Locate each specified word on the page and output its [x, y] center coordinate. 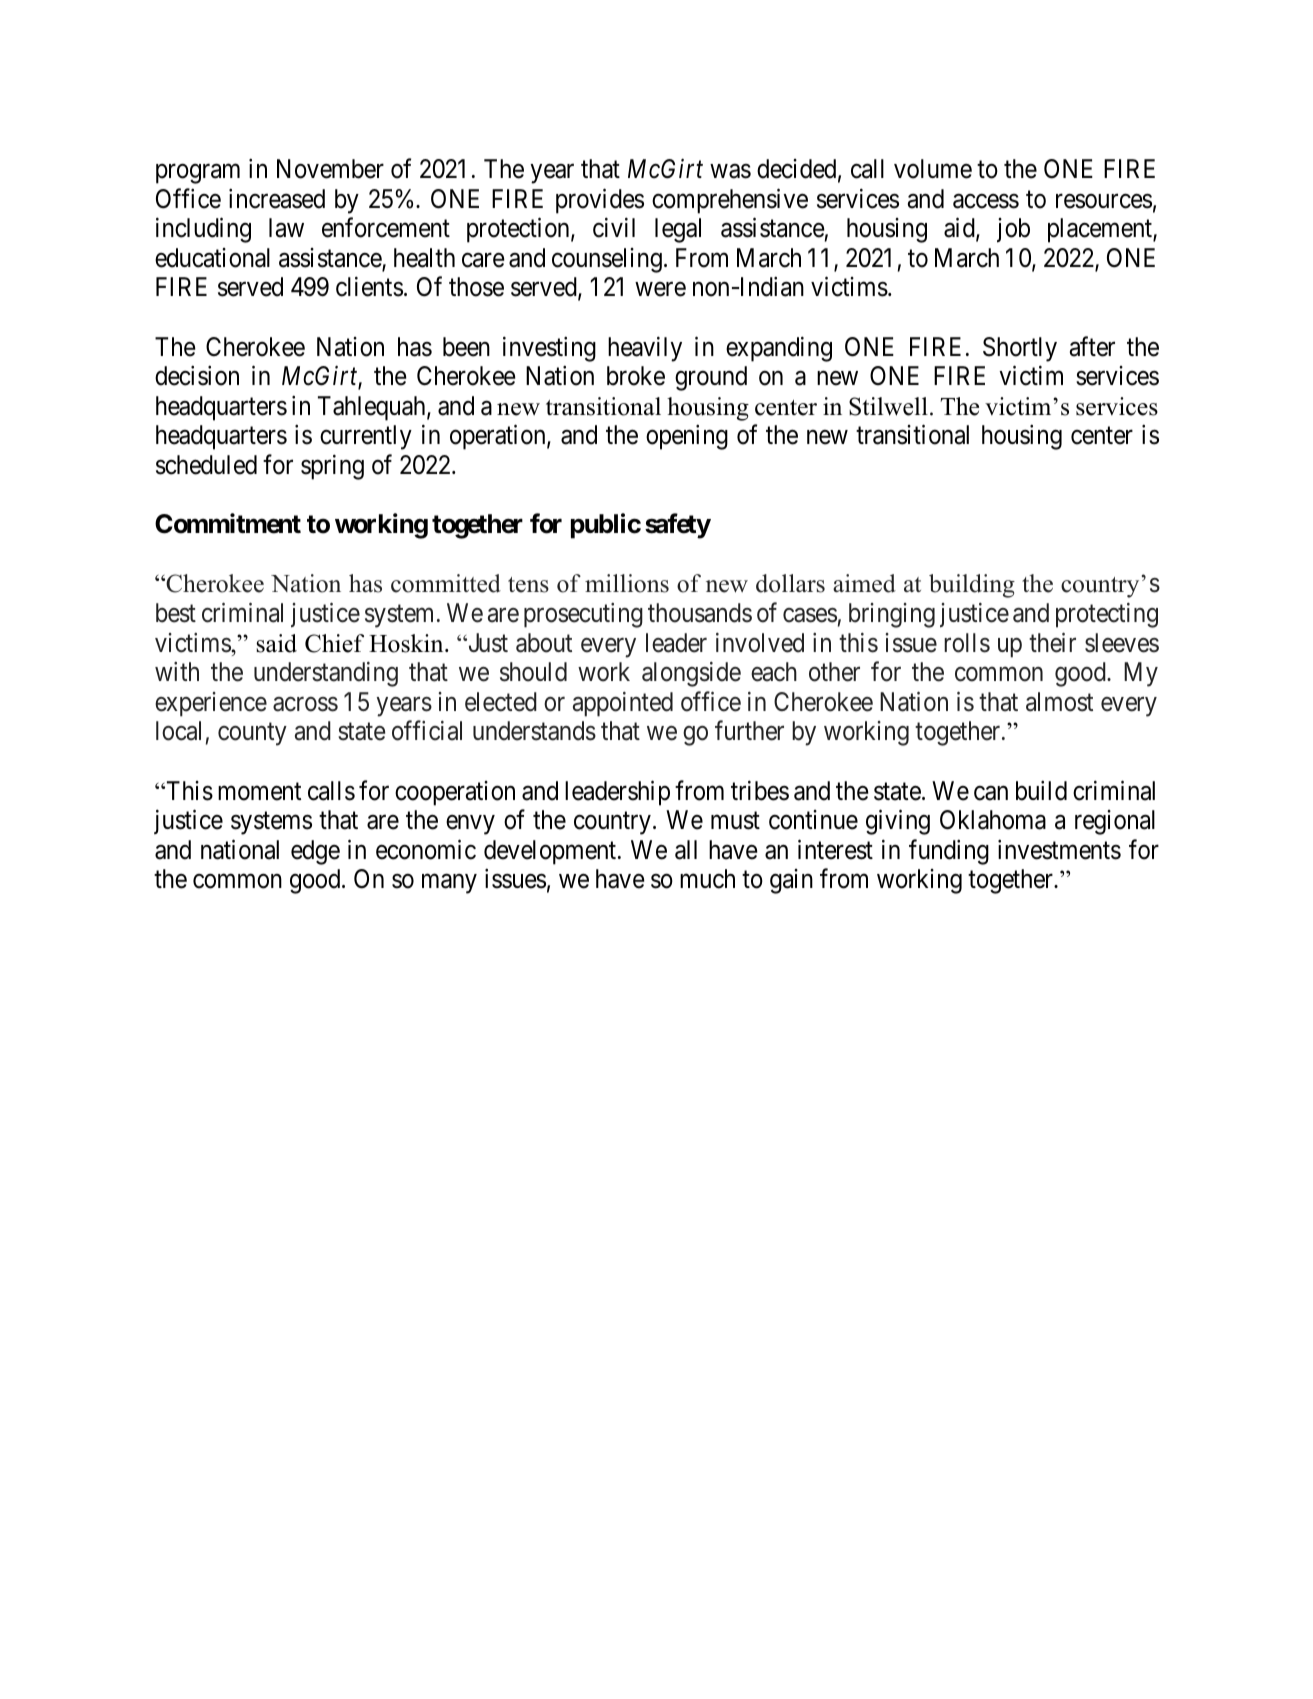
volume [933, 169]
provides [600, 201]
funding [949, 852]
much [707, 879]
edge [315, 852]
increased [277, 198]
